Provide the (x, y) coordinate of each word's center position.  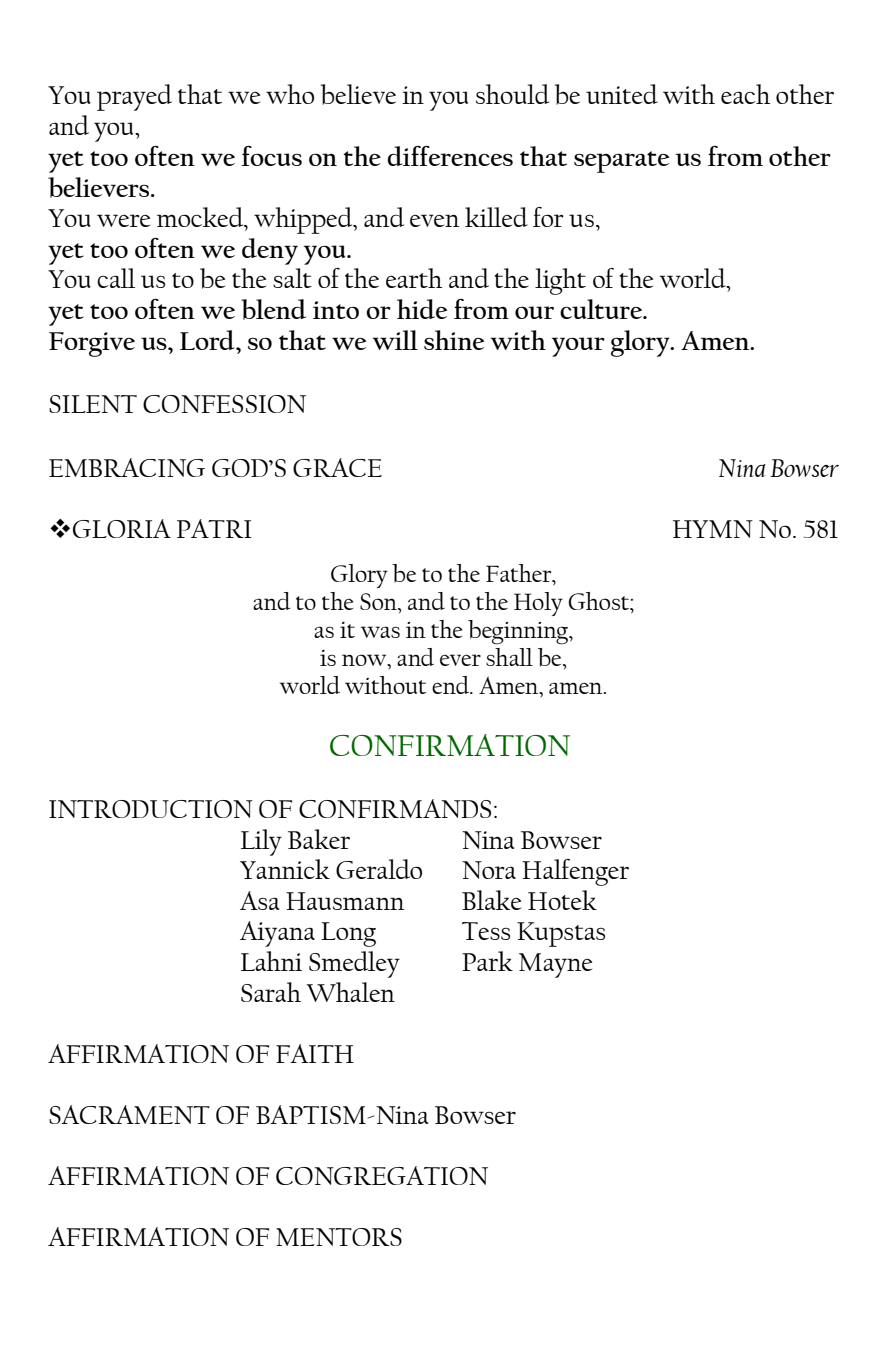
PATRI (214, 528)
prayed (134, 97)
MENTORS (339, 1237)
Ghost (600, 601)
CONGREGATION (382, 1175)
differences (450, 156)
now (365, 660)
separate (621, 162)
